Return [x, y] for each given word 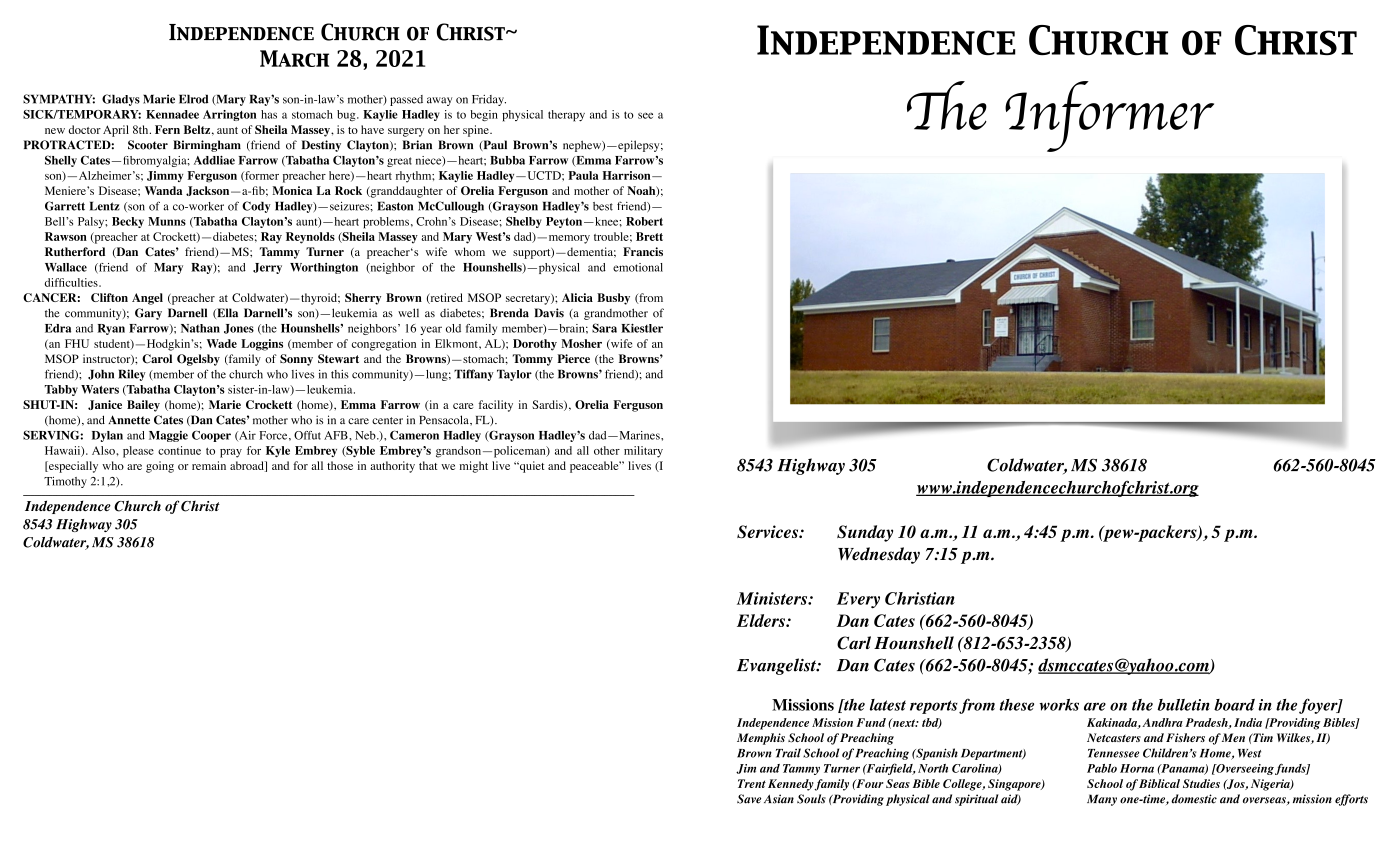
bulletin [1183, 705]
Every [858, 600]
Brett [649, 236]
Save [749, 799]
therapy [566, 116]
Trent [752, 783]
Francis [643, 251]
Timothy [65, 482]
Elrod [193, 99]
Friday [489, 100]
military [643, 452]
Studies [1201, 783]
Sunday [865, 533]
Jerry [267, 268]
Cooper [211, 436]
